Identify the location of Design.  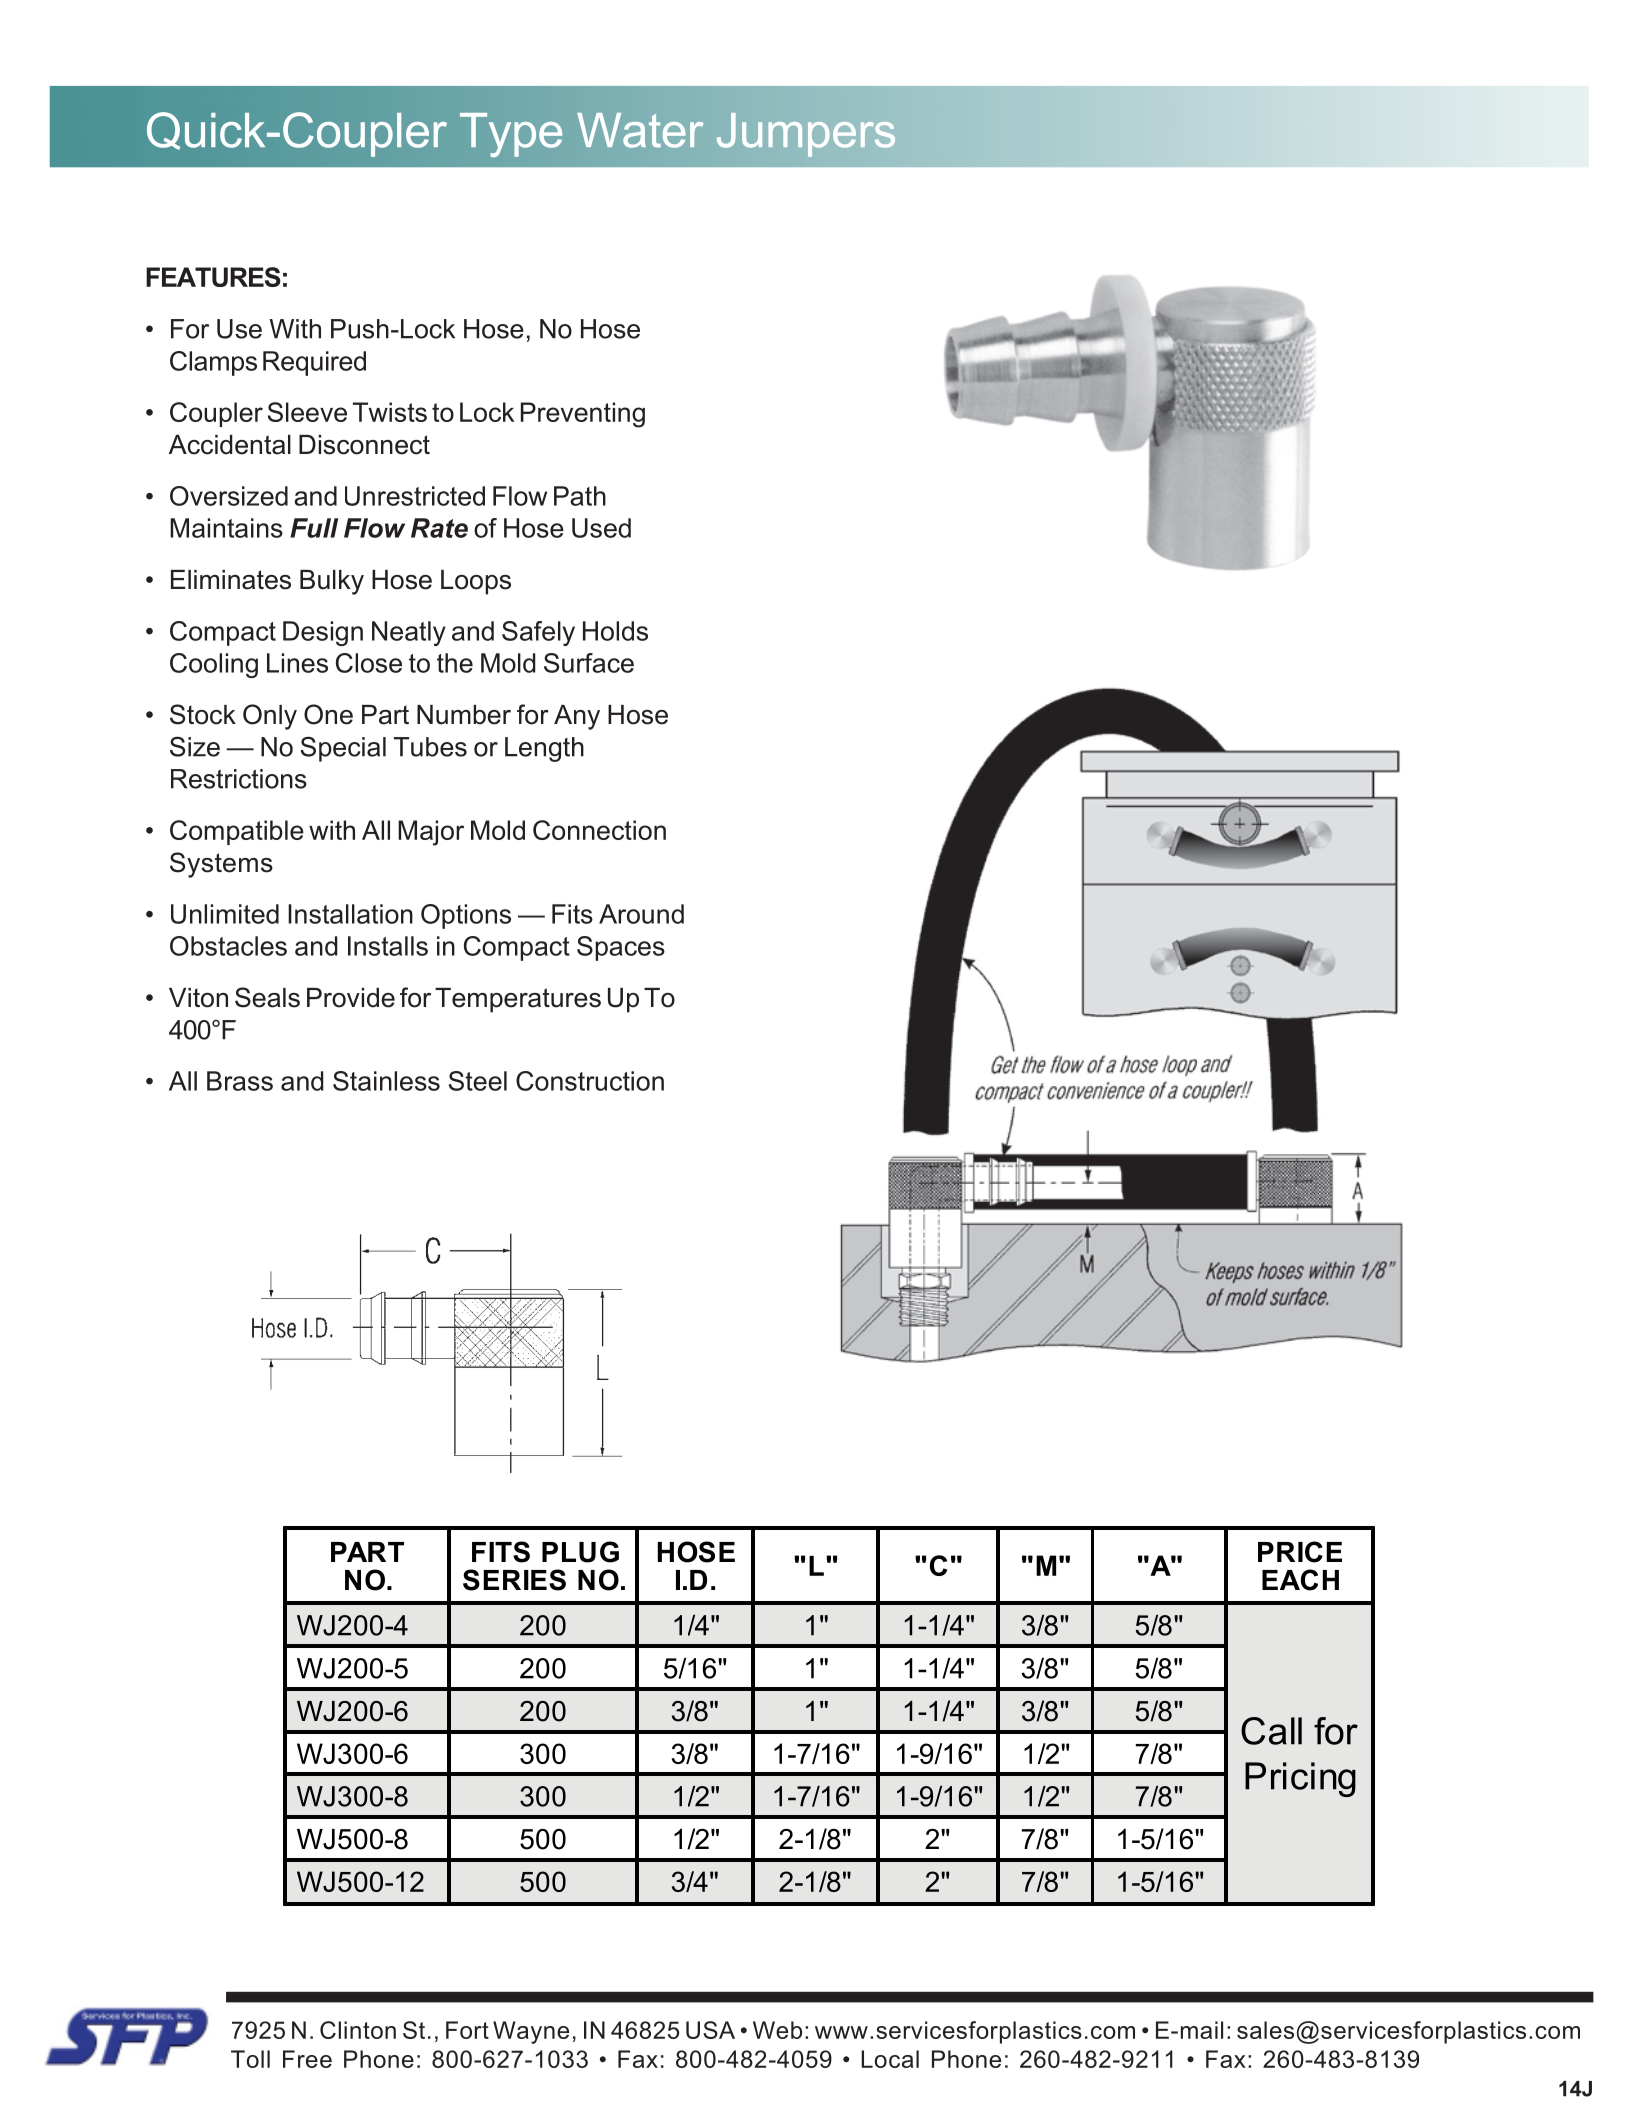
(323, 633).
